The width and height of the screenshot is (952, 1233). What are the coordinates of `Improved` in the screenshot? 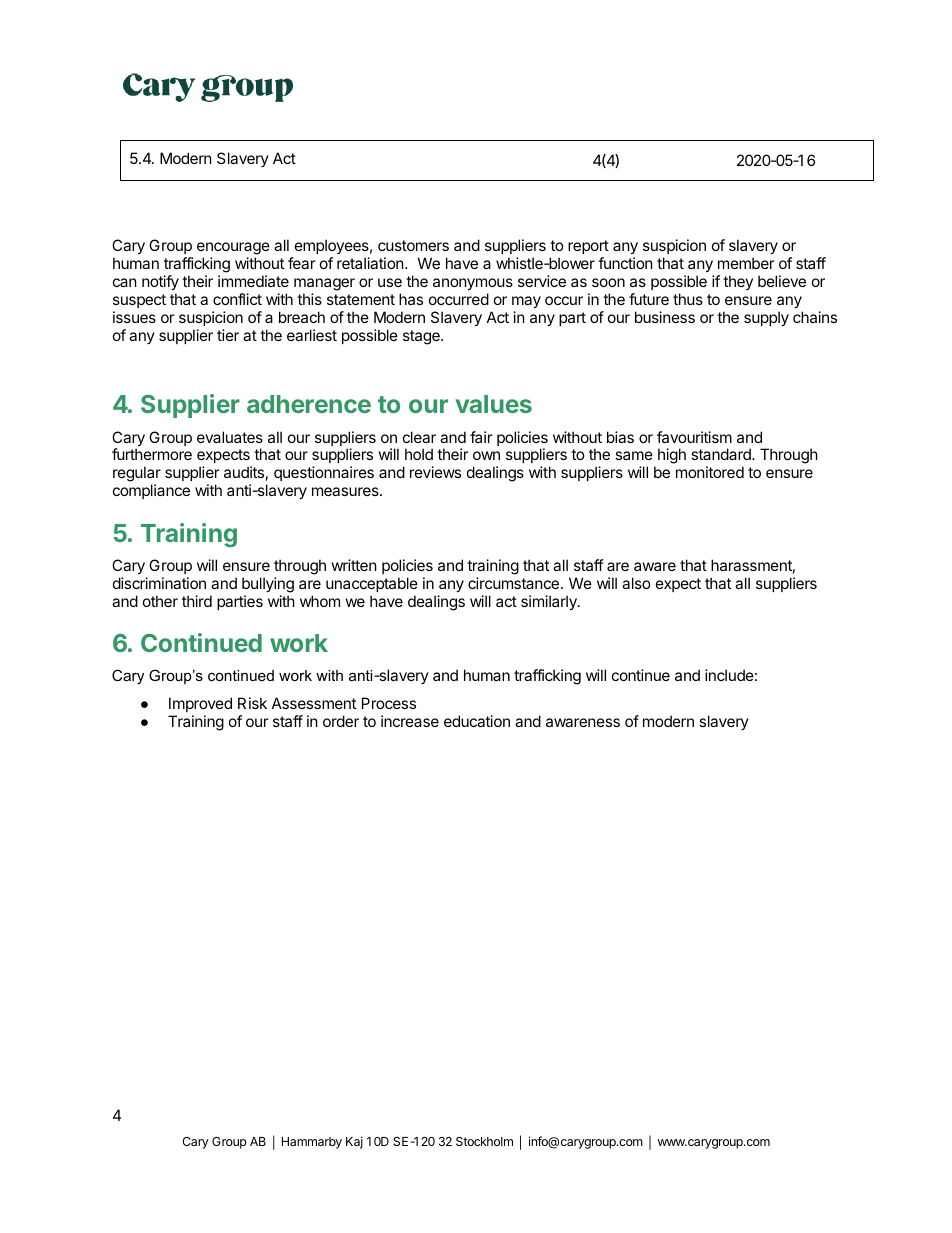 It's located at (200, 704).
